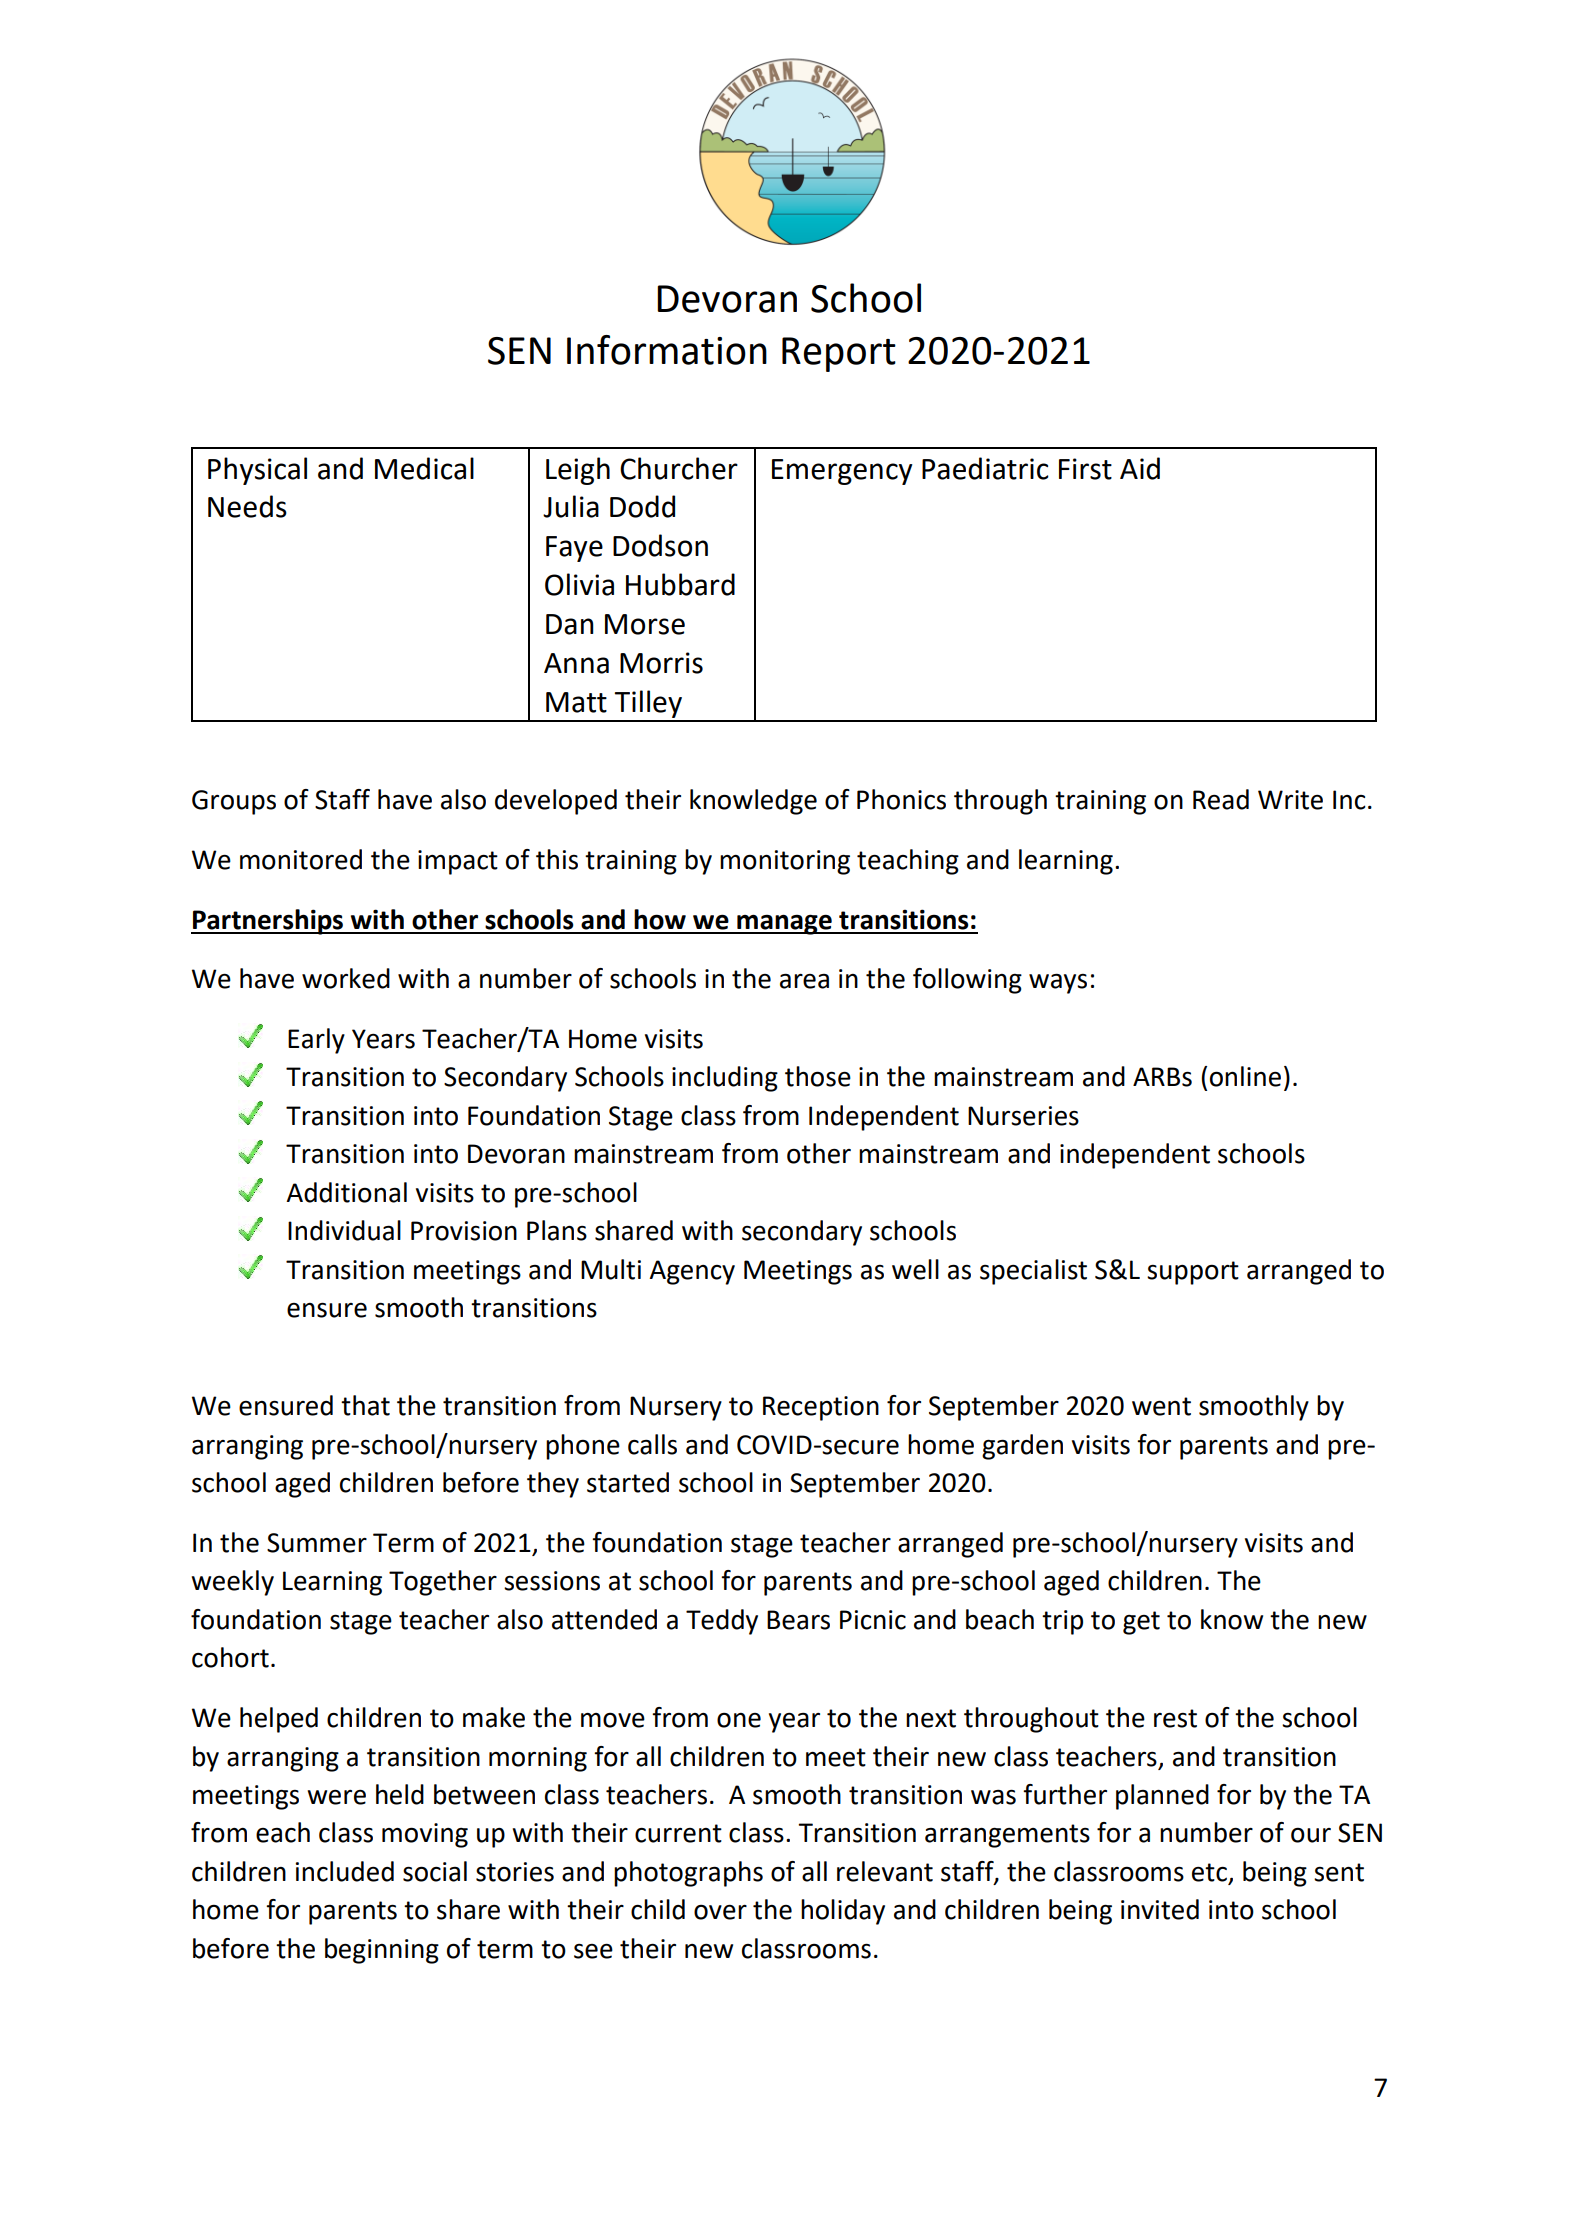 The height and width of the screenshot is (2234, 1579). What do you see at coordinates (424, 468) in the screenshot?
I see `Medical` at bounding box center [424, 468].
